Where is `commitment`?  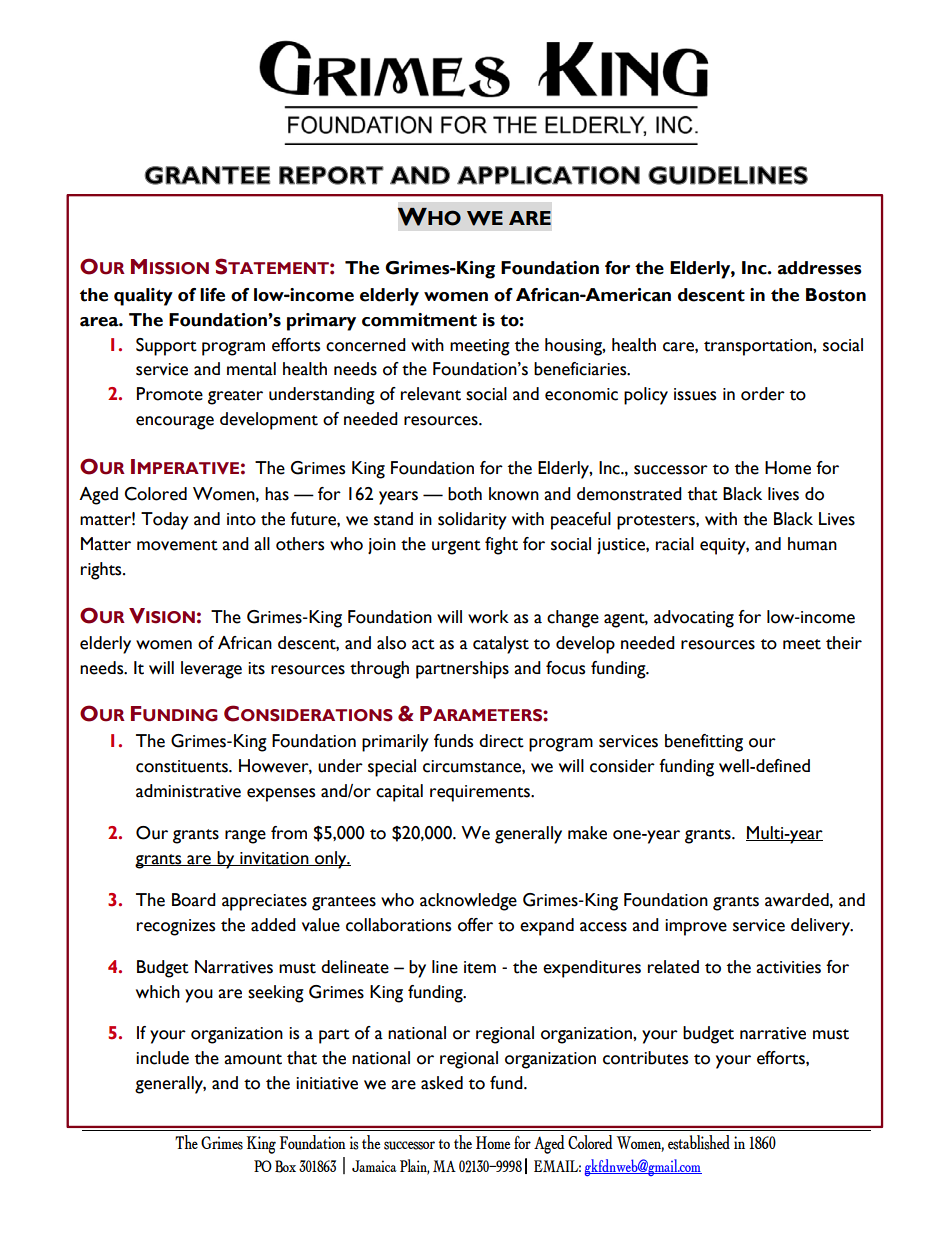
commitment is located at coordinates (419, 320).
